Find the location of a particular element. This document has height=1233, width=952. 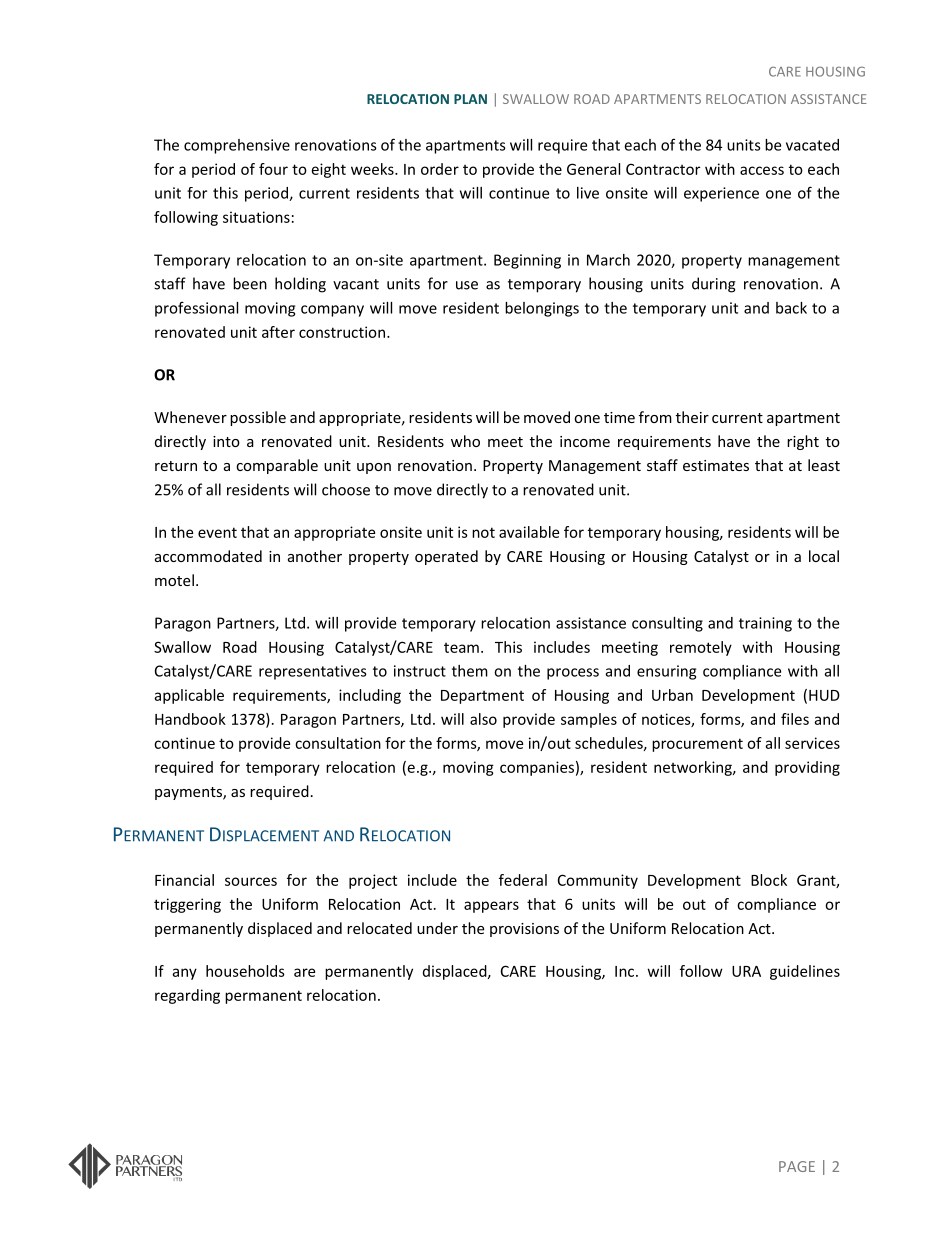

payments is located at coordinates (189, 793).
